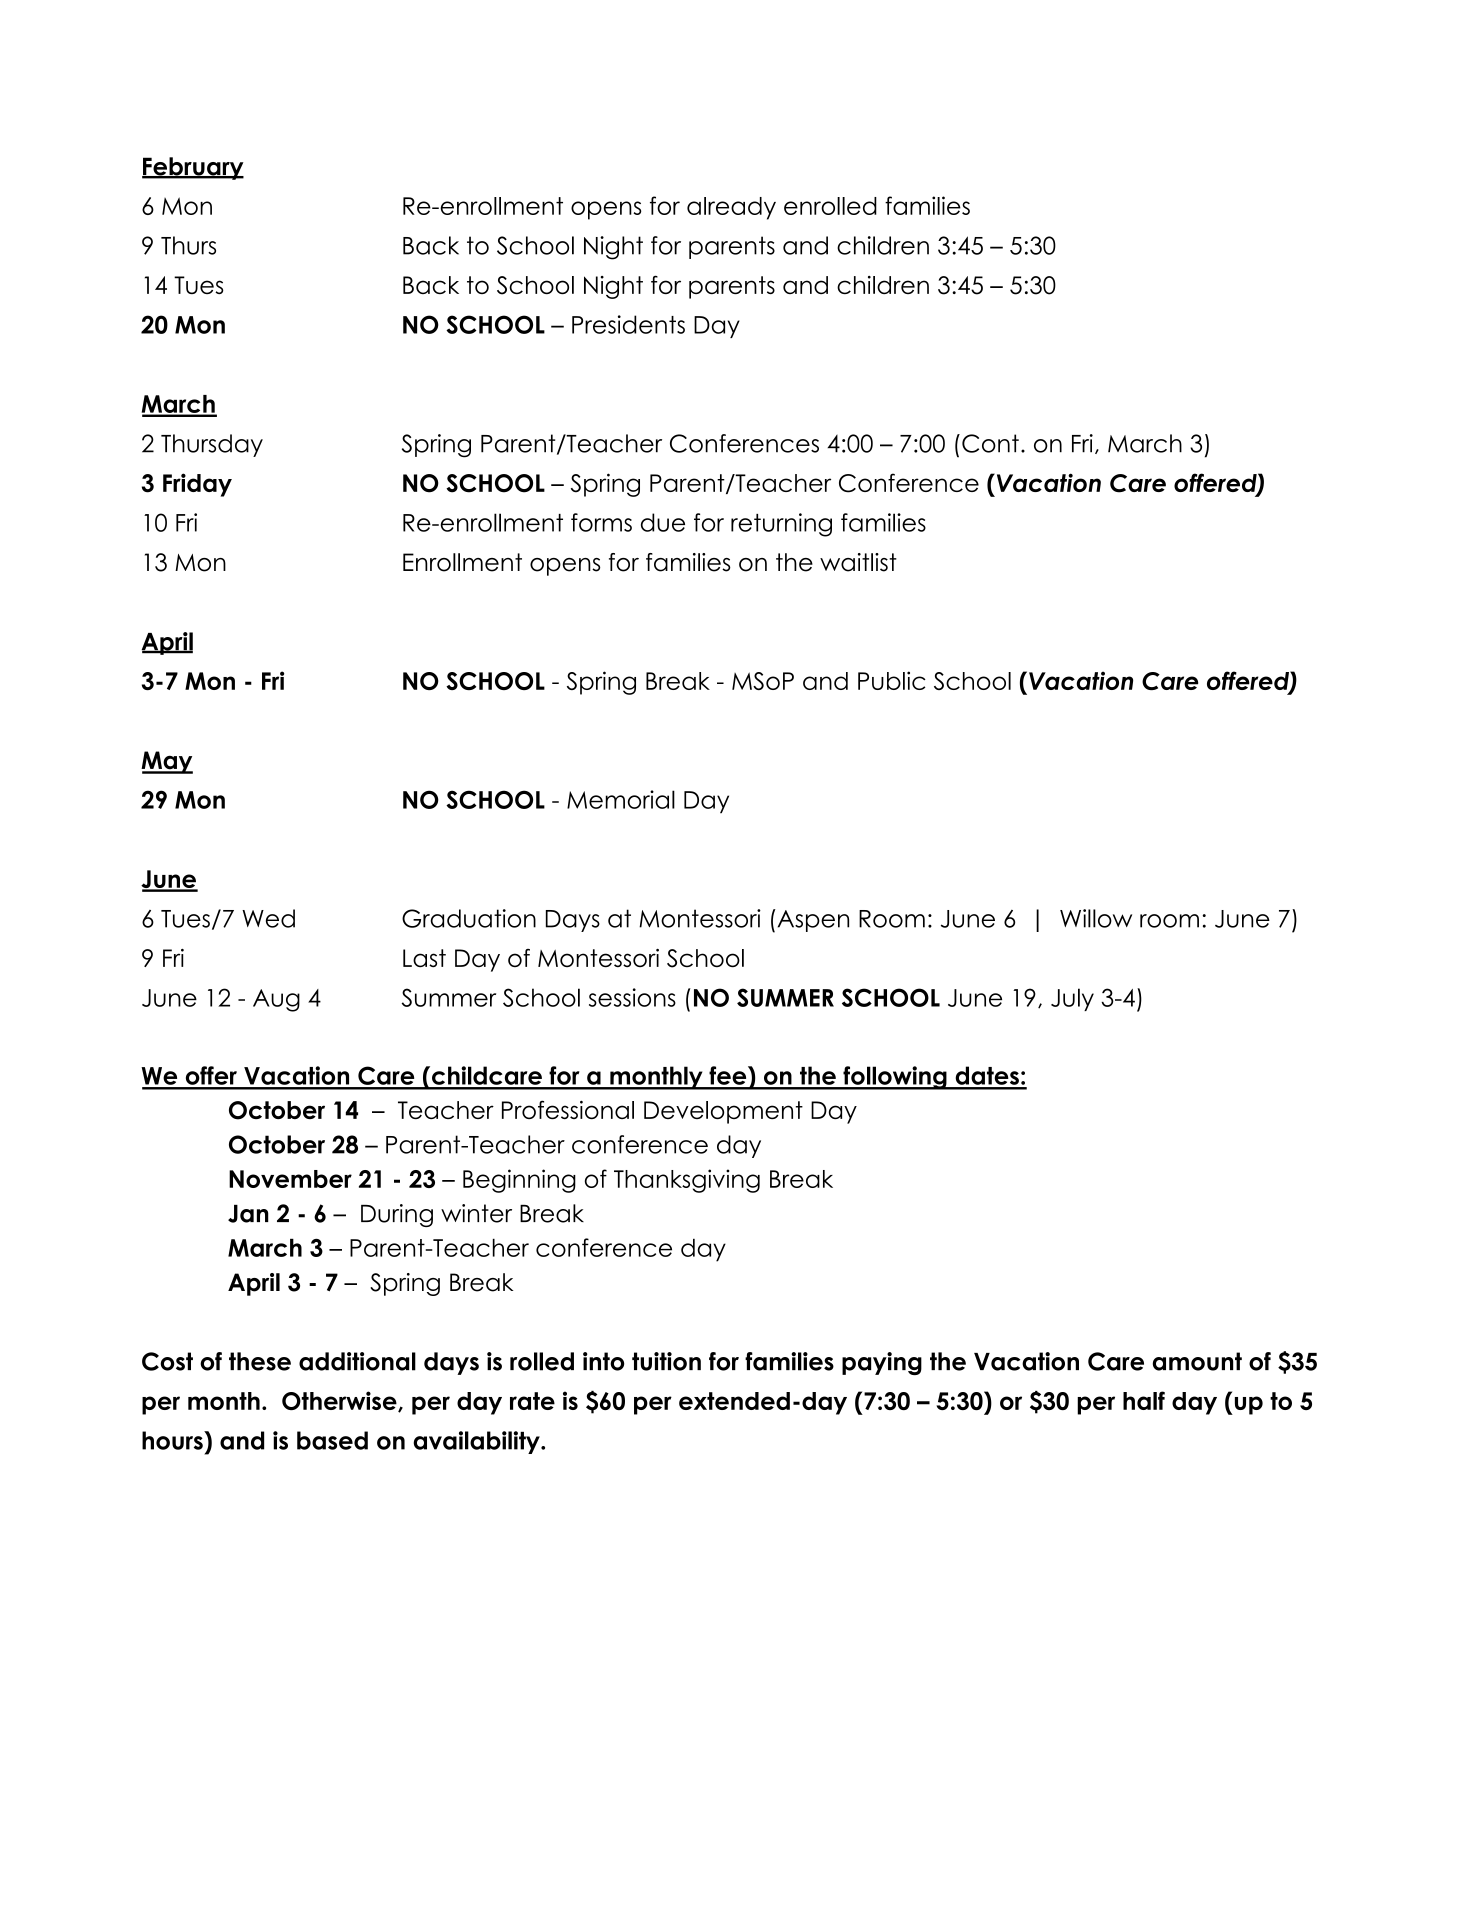 The height and width of the screenshot is (1909, 1475). Describe the element at coordinates (666, 1361) in the screenshot. I see `tuition` at that location.
